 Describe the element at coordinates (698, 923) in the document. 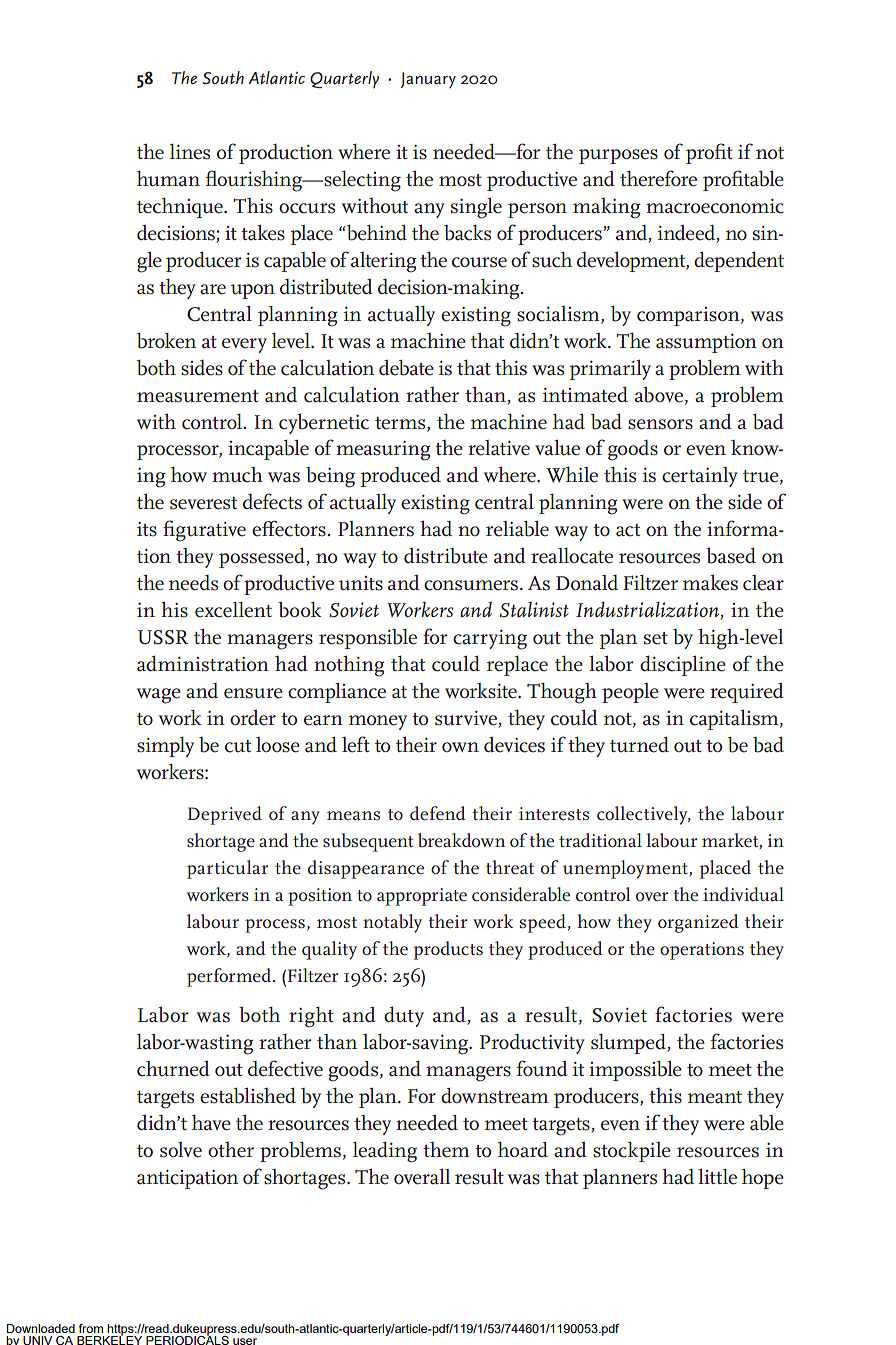

I see `organized` at that location.
